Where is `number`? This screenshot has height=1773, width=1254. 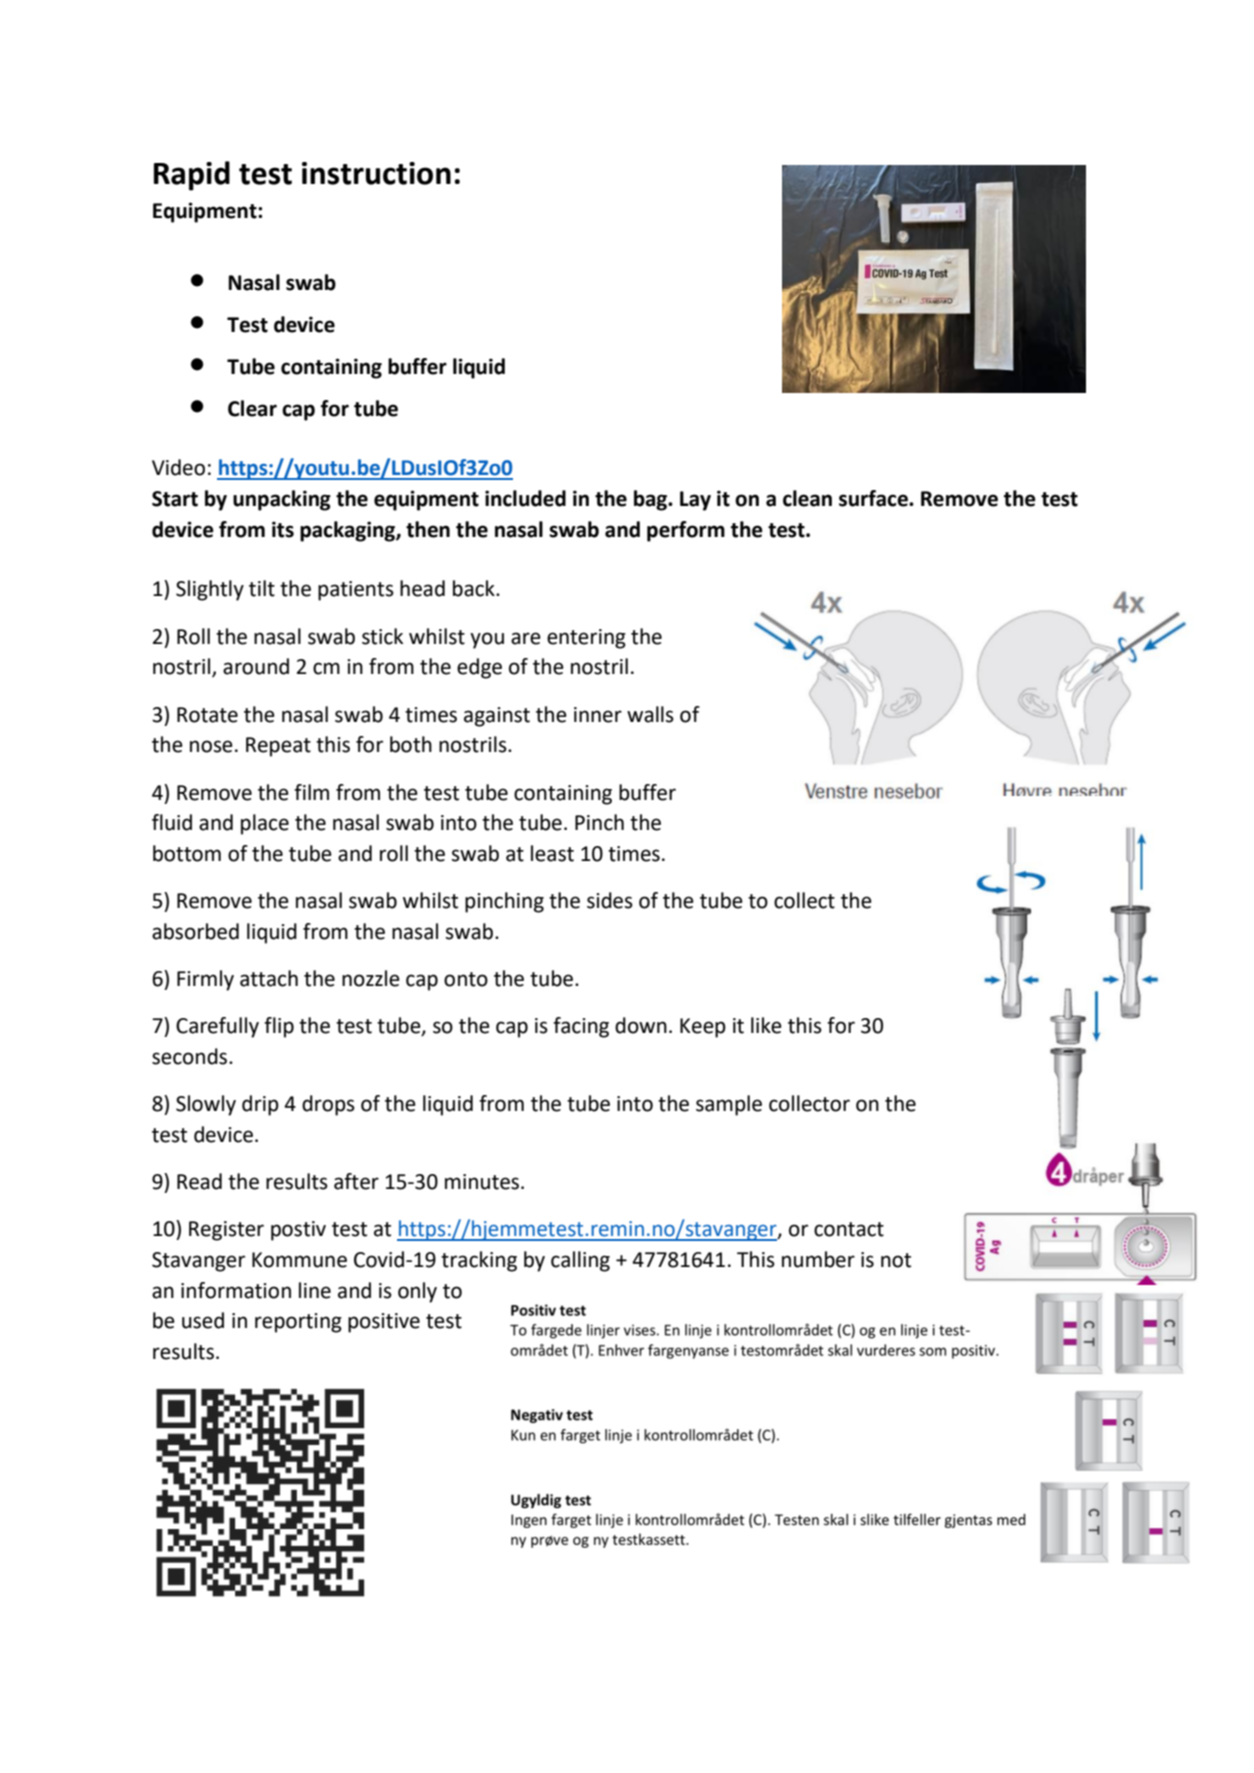
number is located at coordinates (818, 1259).
